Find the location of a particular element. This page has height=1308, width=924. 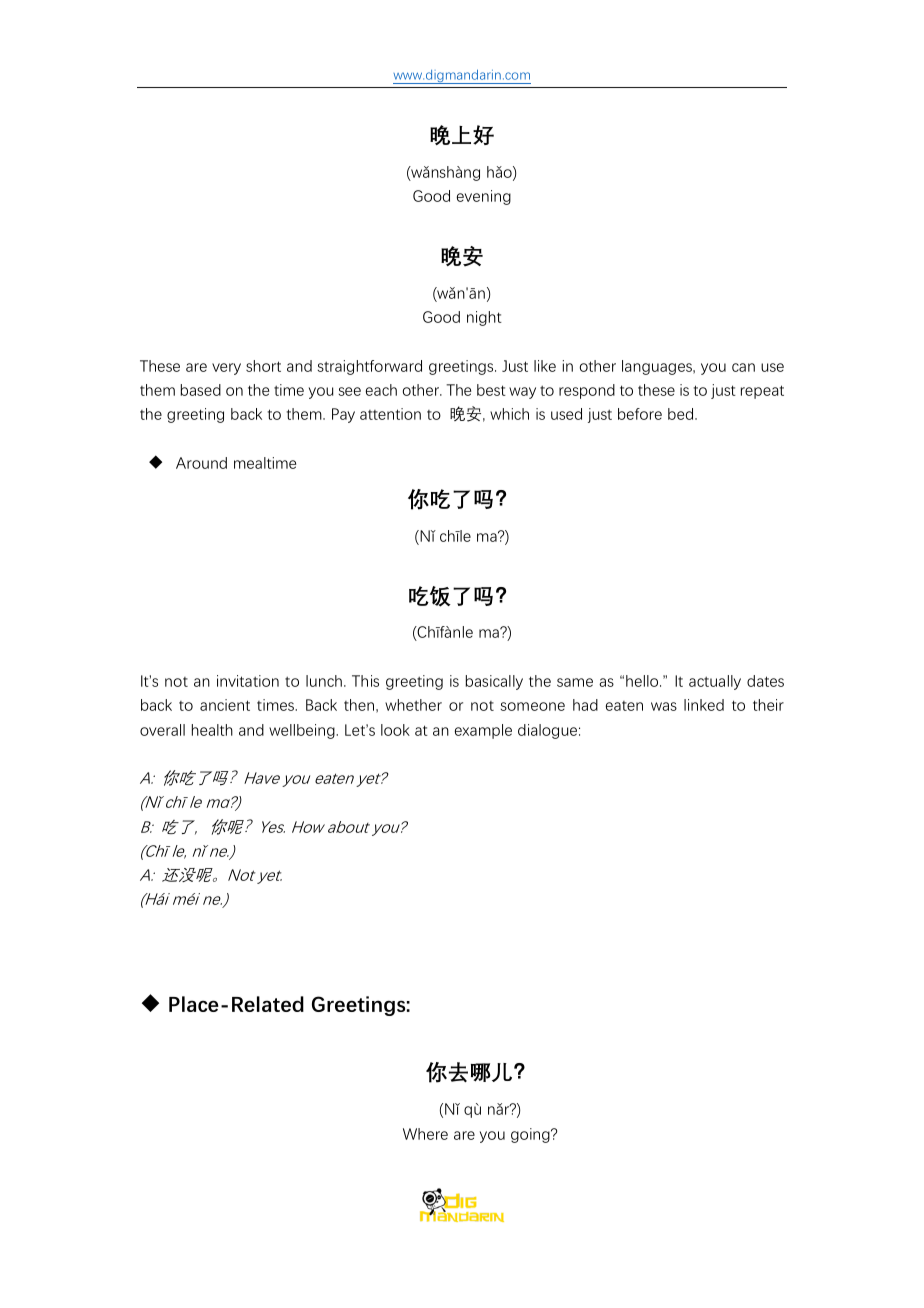

invitation is located at coordinates (248, 681).
